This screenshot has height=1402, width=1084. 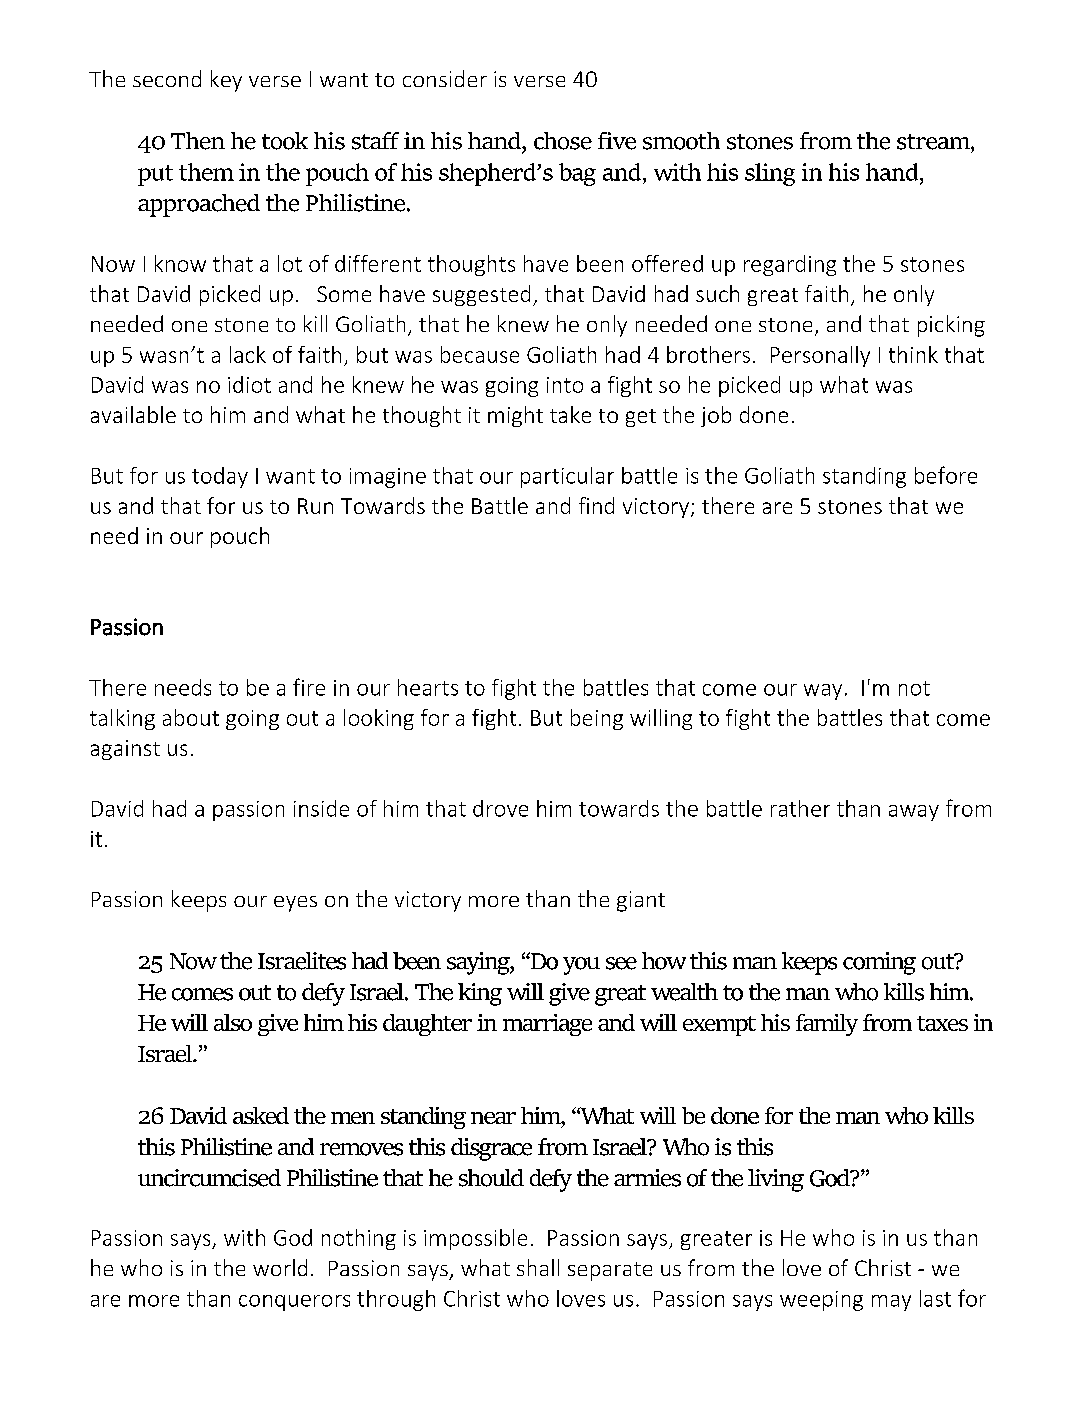 I want to click on being, so click(x=597, y=719).
